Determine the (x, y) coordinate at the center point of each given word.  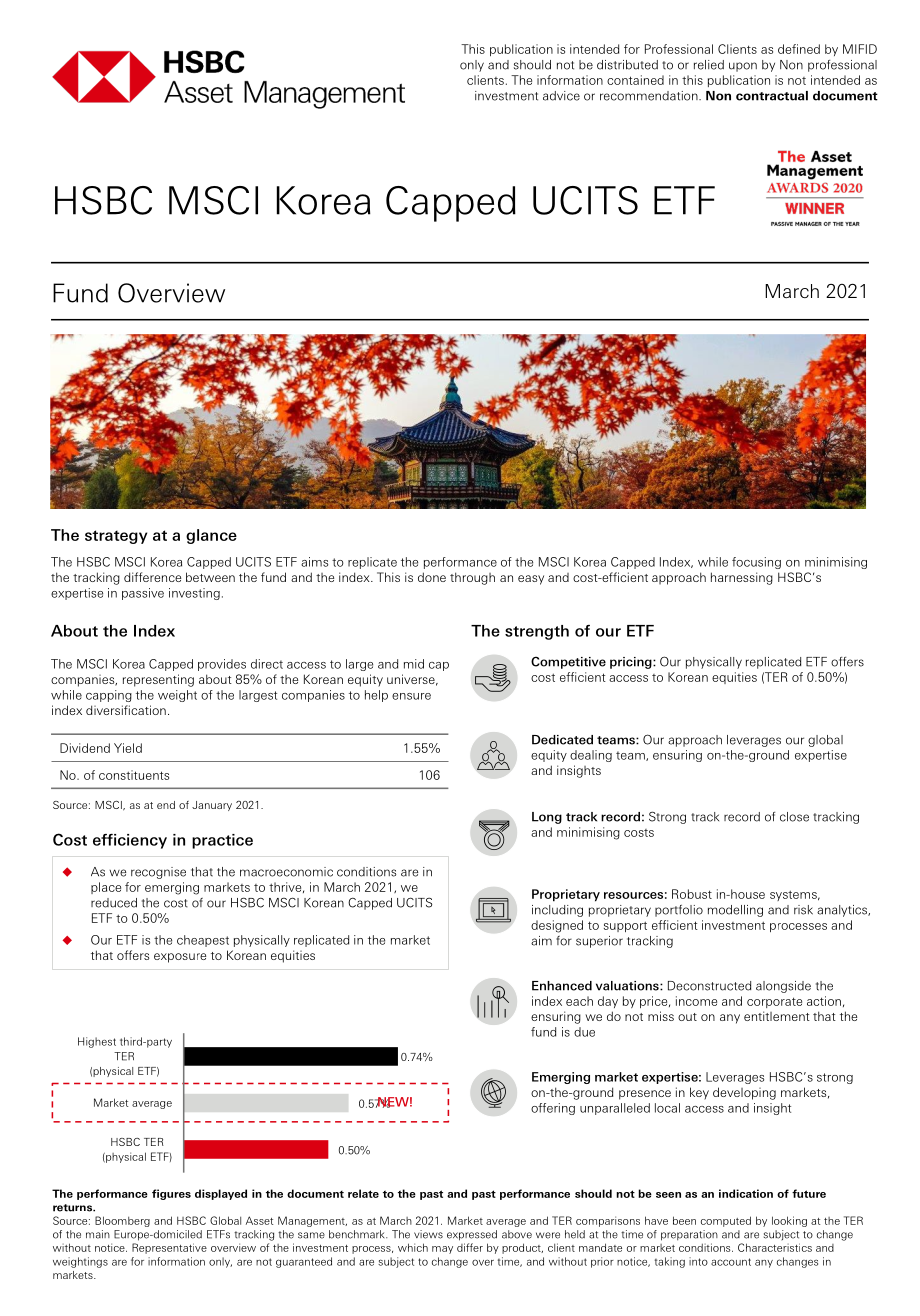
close (794, 817)
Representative (169, 1248)
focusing (756, 563)
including (557, 911)
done (432, 577)
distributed (627, 65)
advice (561, 96)
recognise (158, 873)
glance (211, 536)
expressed (472, 1235)
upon (743, 67)
